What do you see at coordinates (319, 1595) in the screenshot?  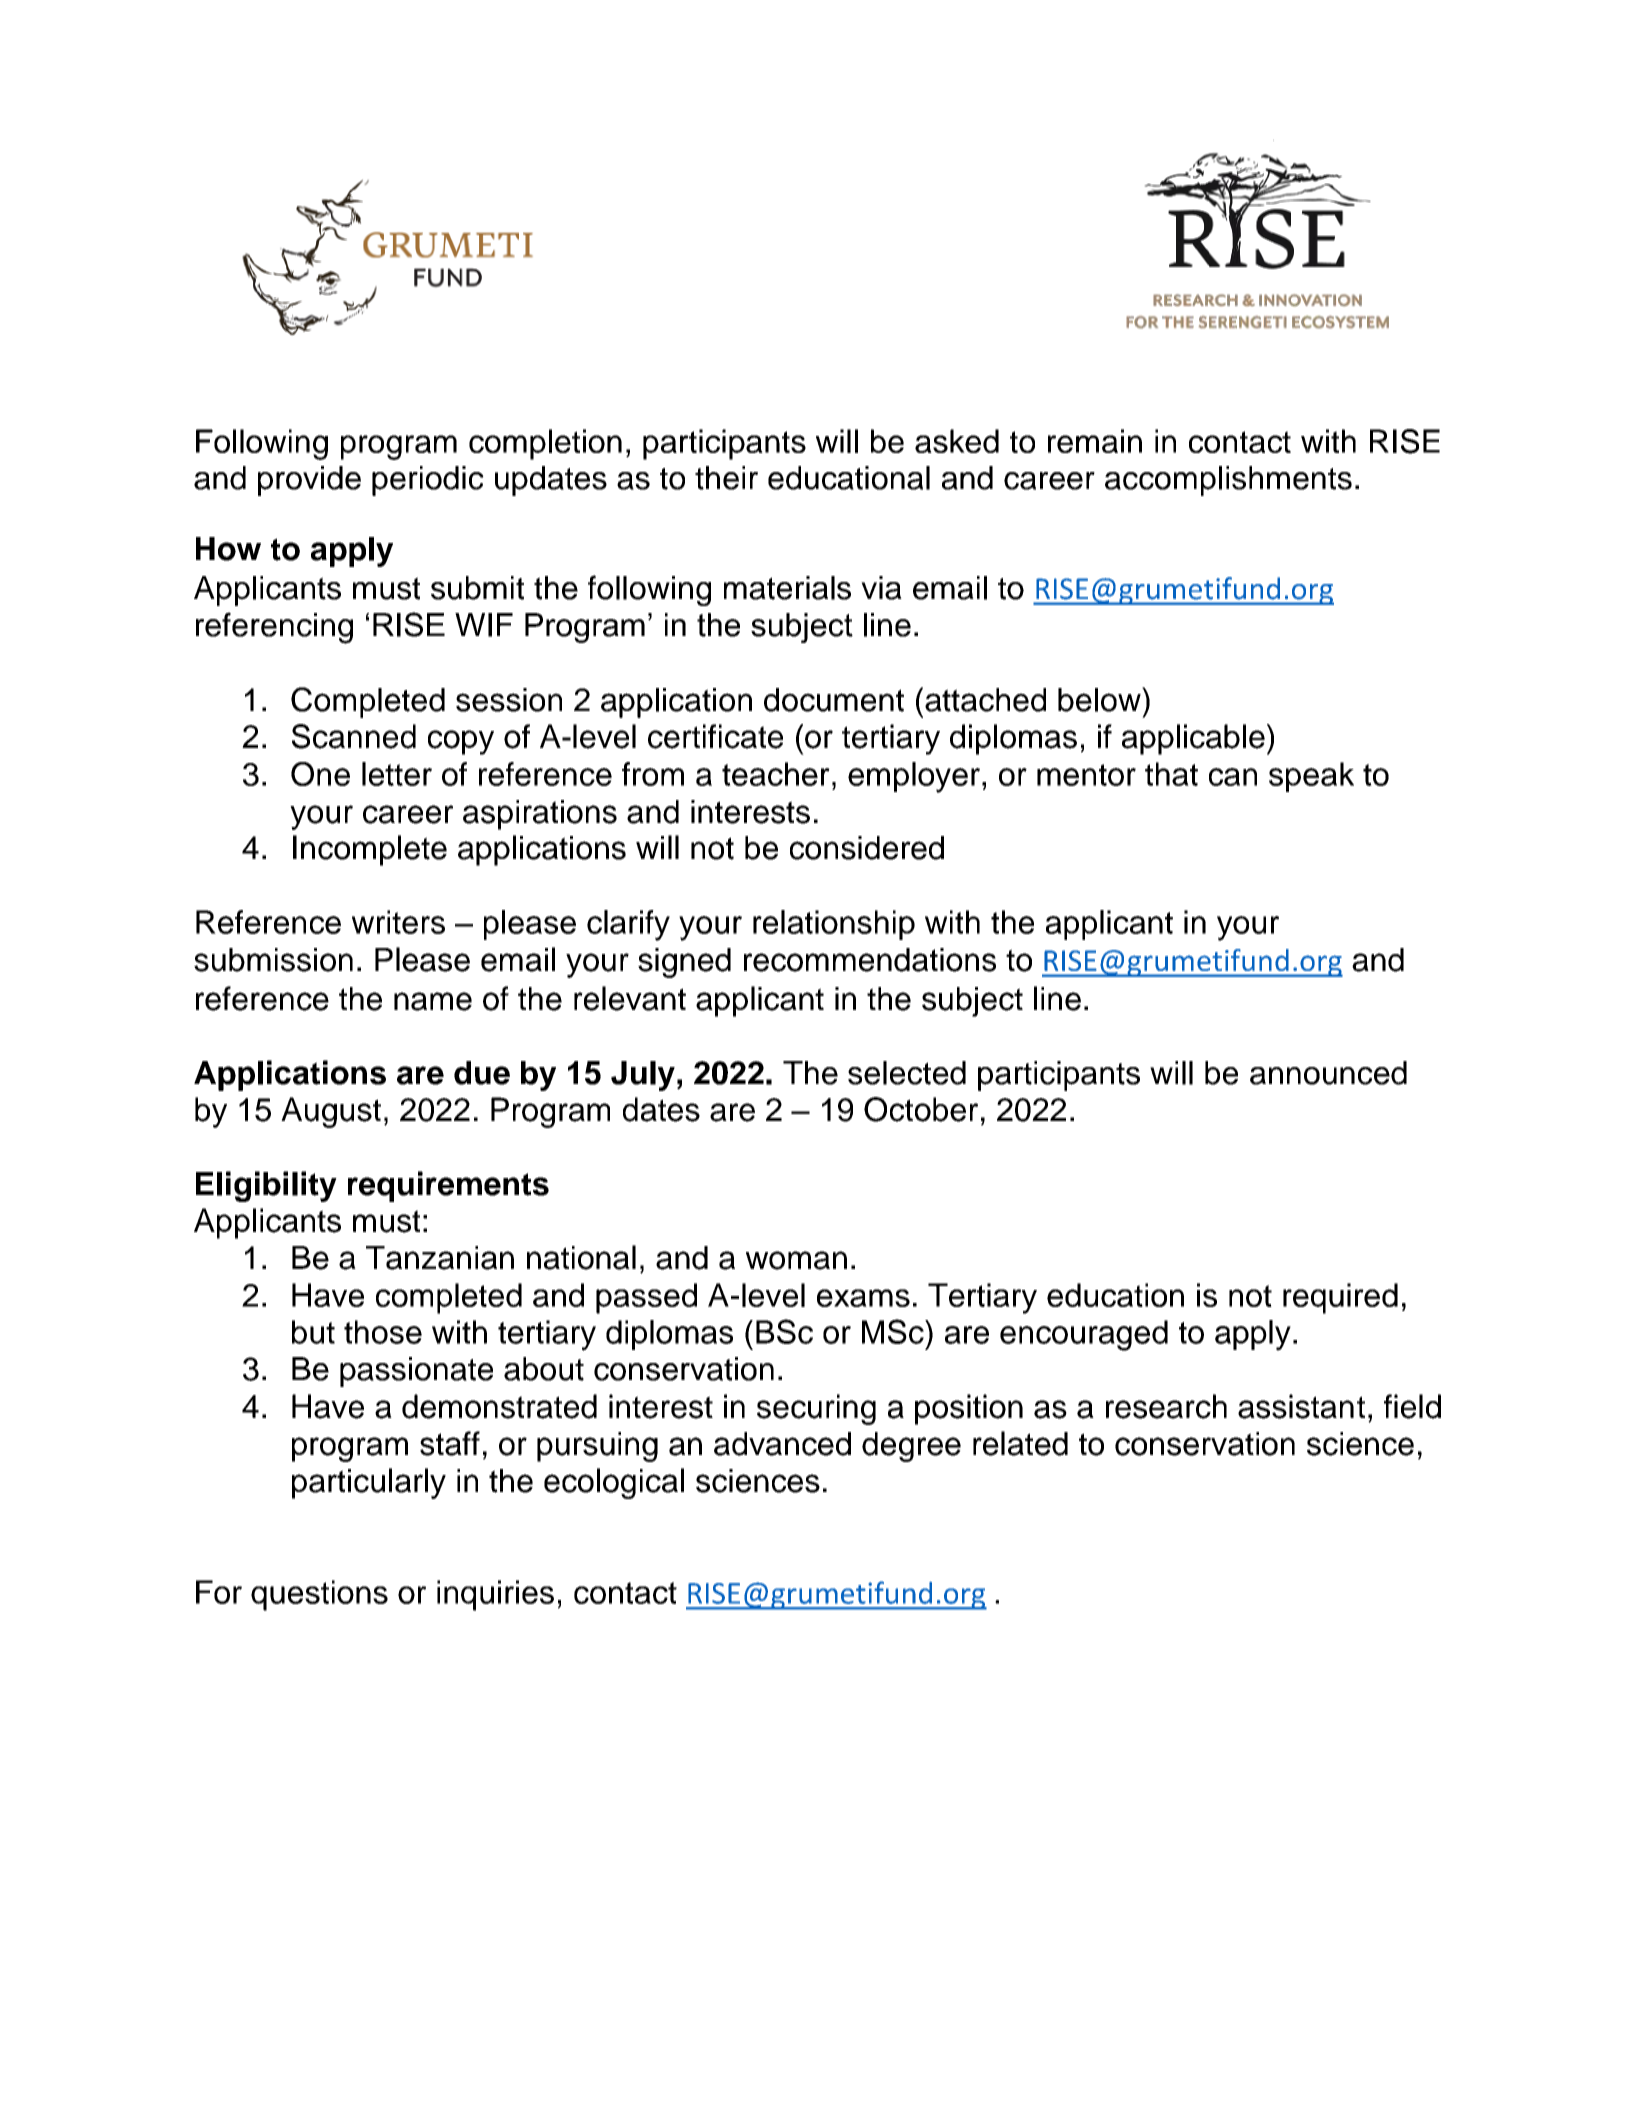 I see `questions` at bounding box center [319, 1595].
